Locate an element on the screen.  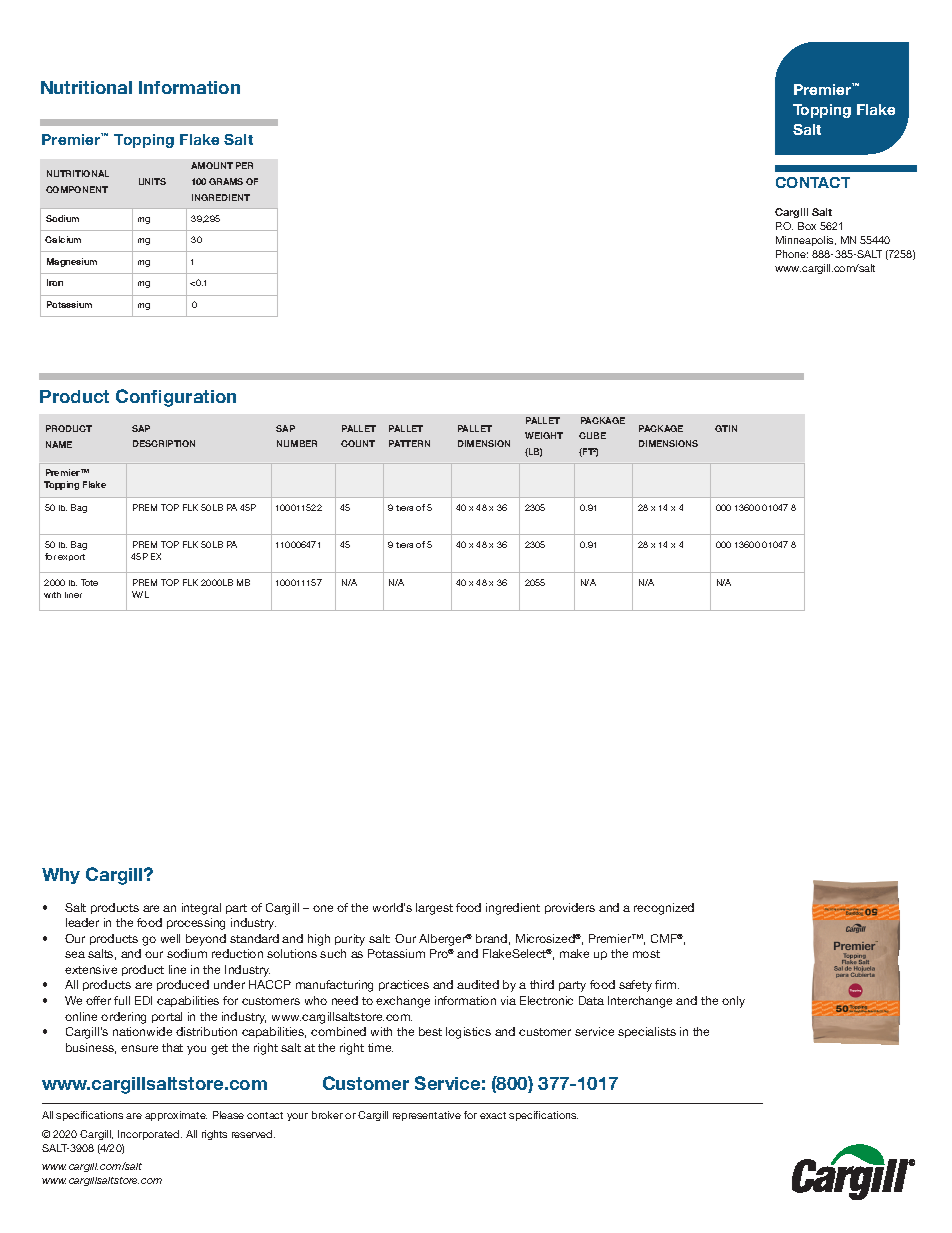
specialists is located at coordinates (647, 1032).
